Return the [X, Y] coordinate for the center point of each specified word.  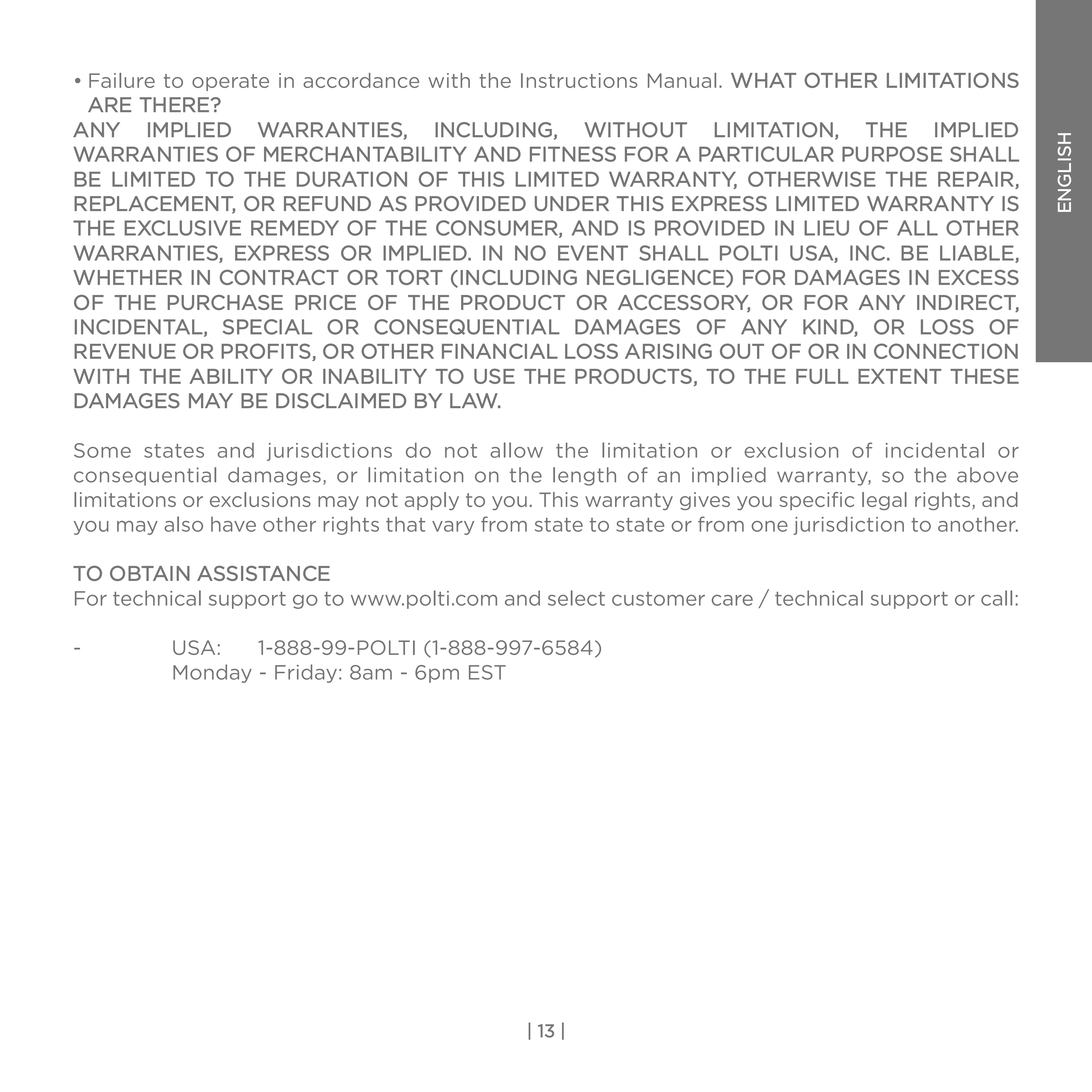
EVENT [593, 253]
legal [884, 501]
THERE [174, 104]
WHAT [763, 80]
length [584, 476]
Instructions [579, 80]
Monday [212, 673]
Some [102, 450]
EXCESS [979, 277]
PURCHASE [225, 302]
